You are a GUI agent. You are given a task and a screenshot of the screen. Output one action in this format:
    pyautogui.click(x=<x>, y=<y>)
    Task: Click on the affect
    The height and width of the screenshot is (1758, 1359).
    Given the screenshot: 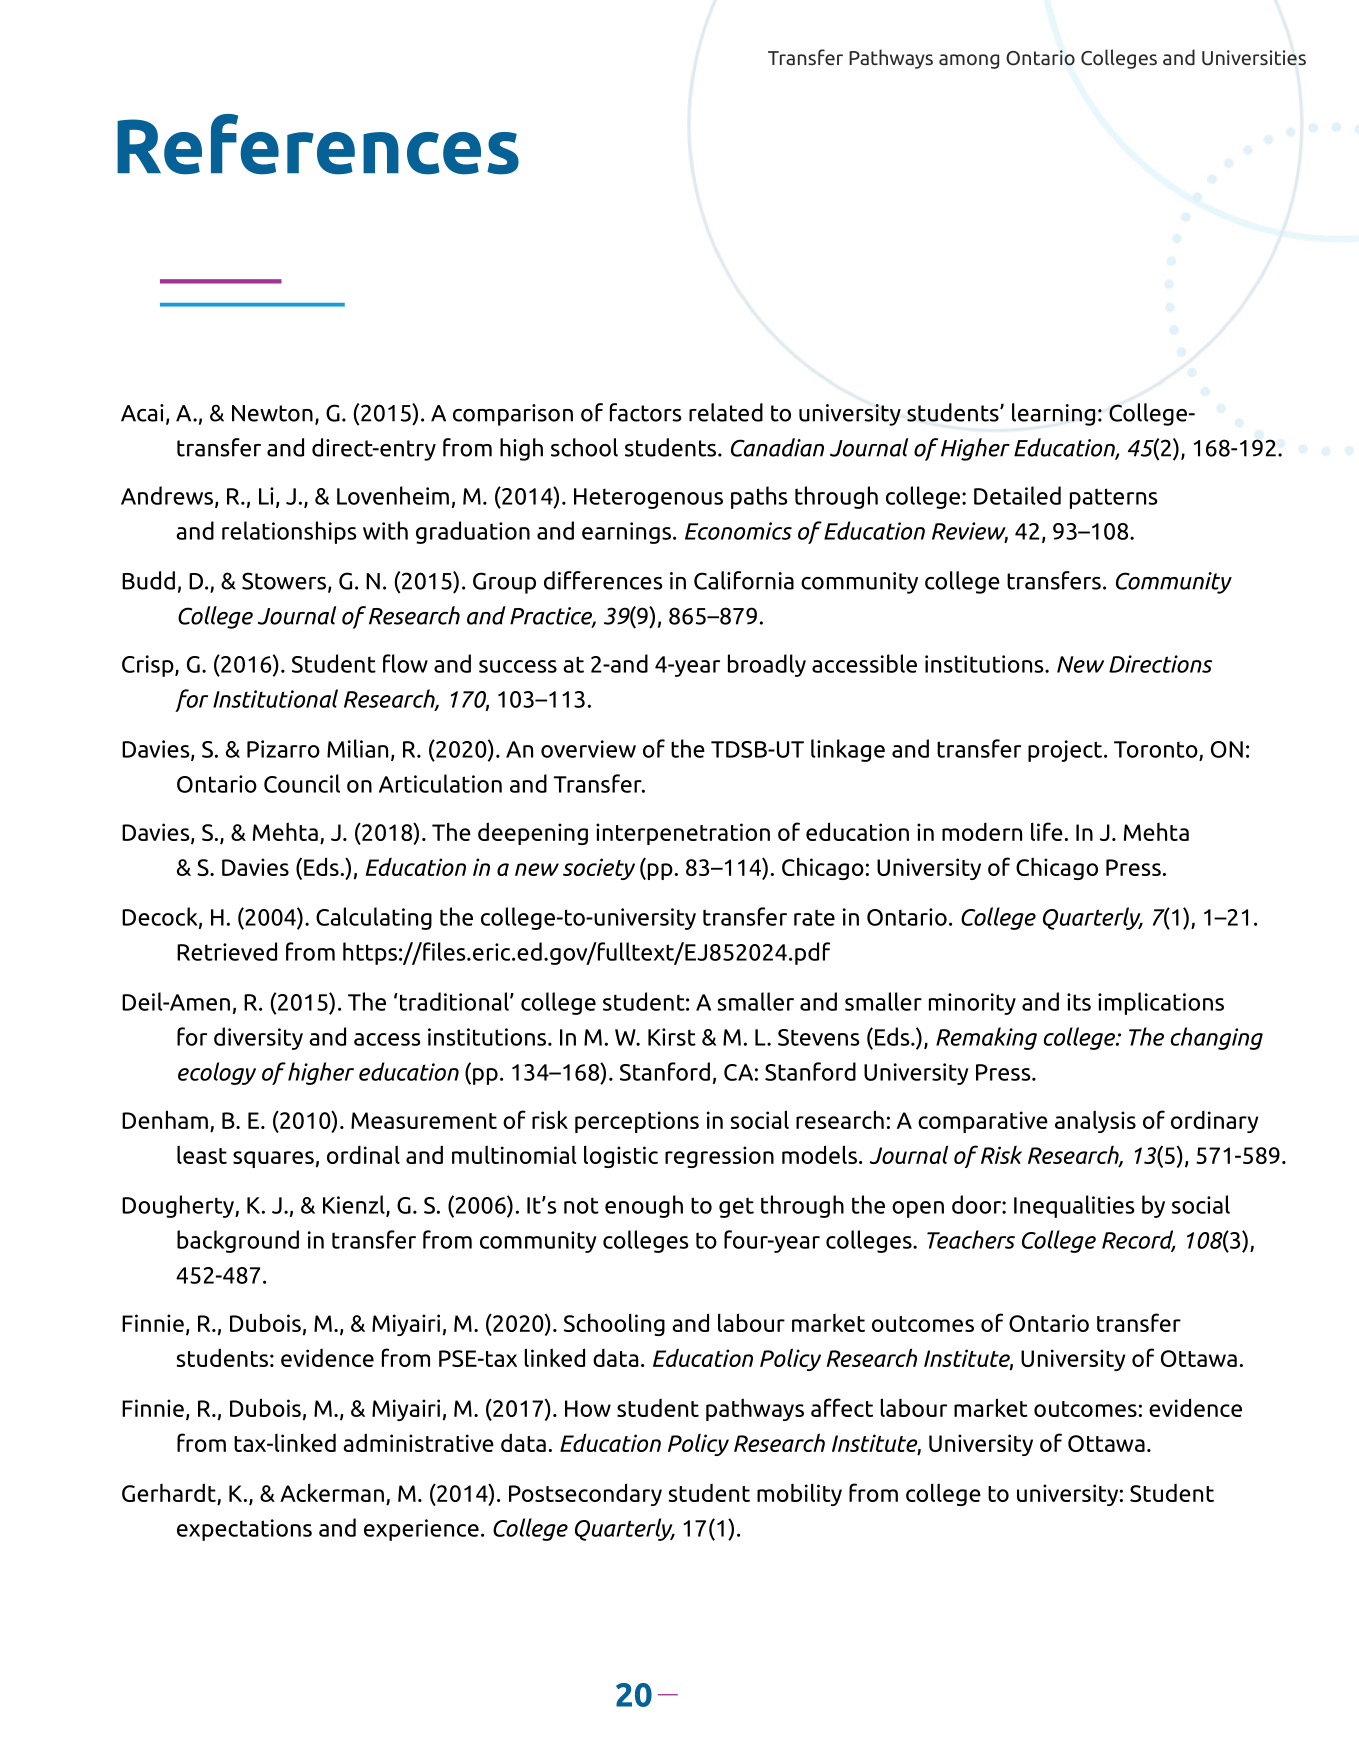 What is the action you would take?
    pyautogui.click(x=842, y=1407)
